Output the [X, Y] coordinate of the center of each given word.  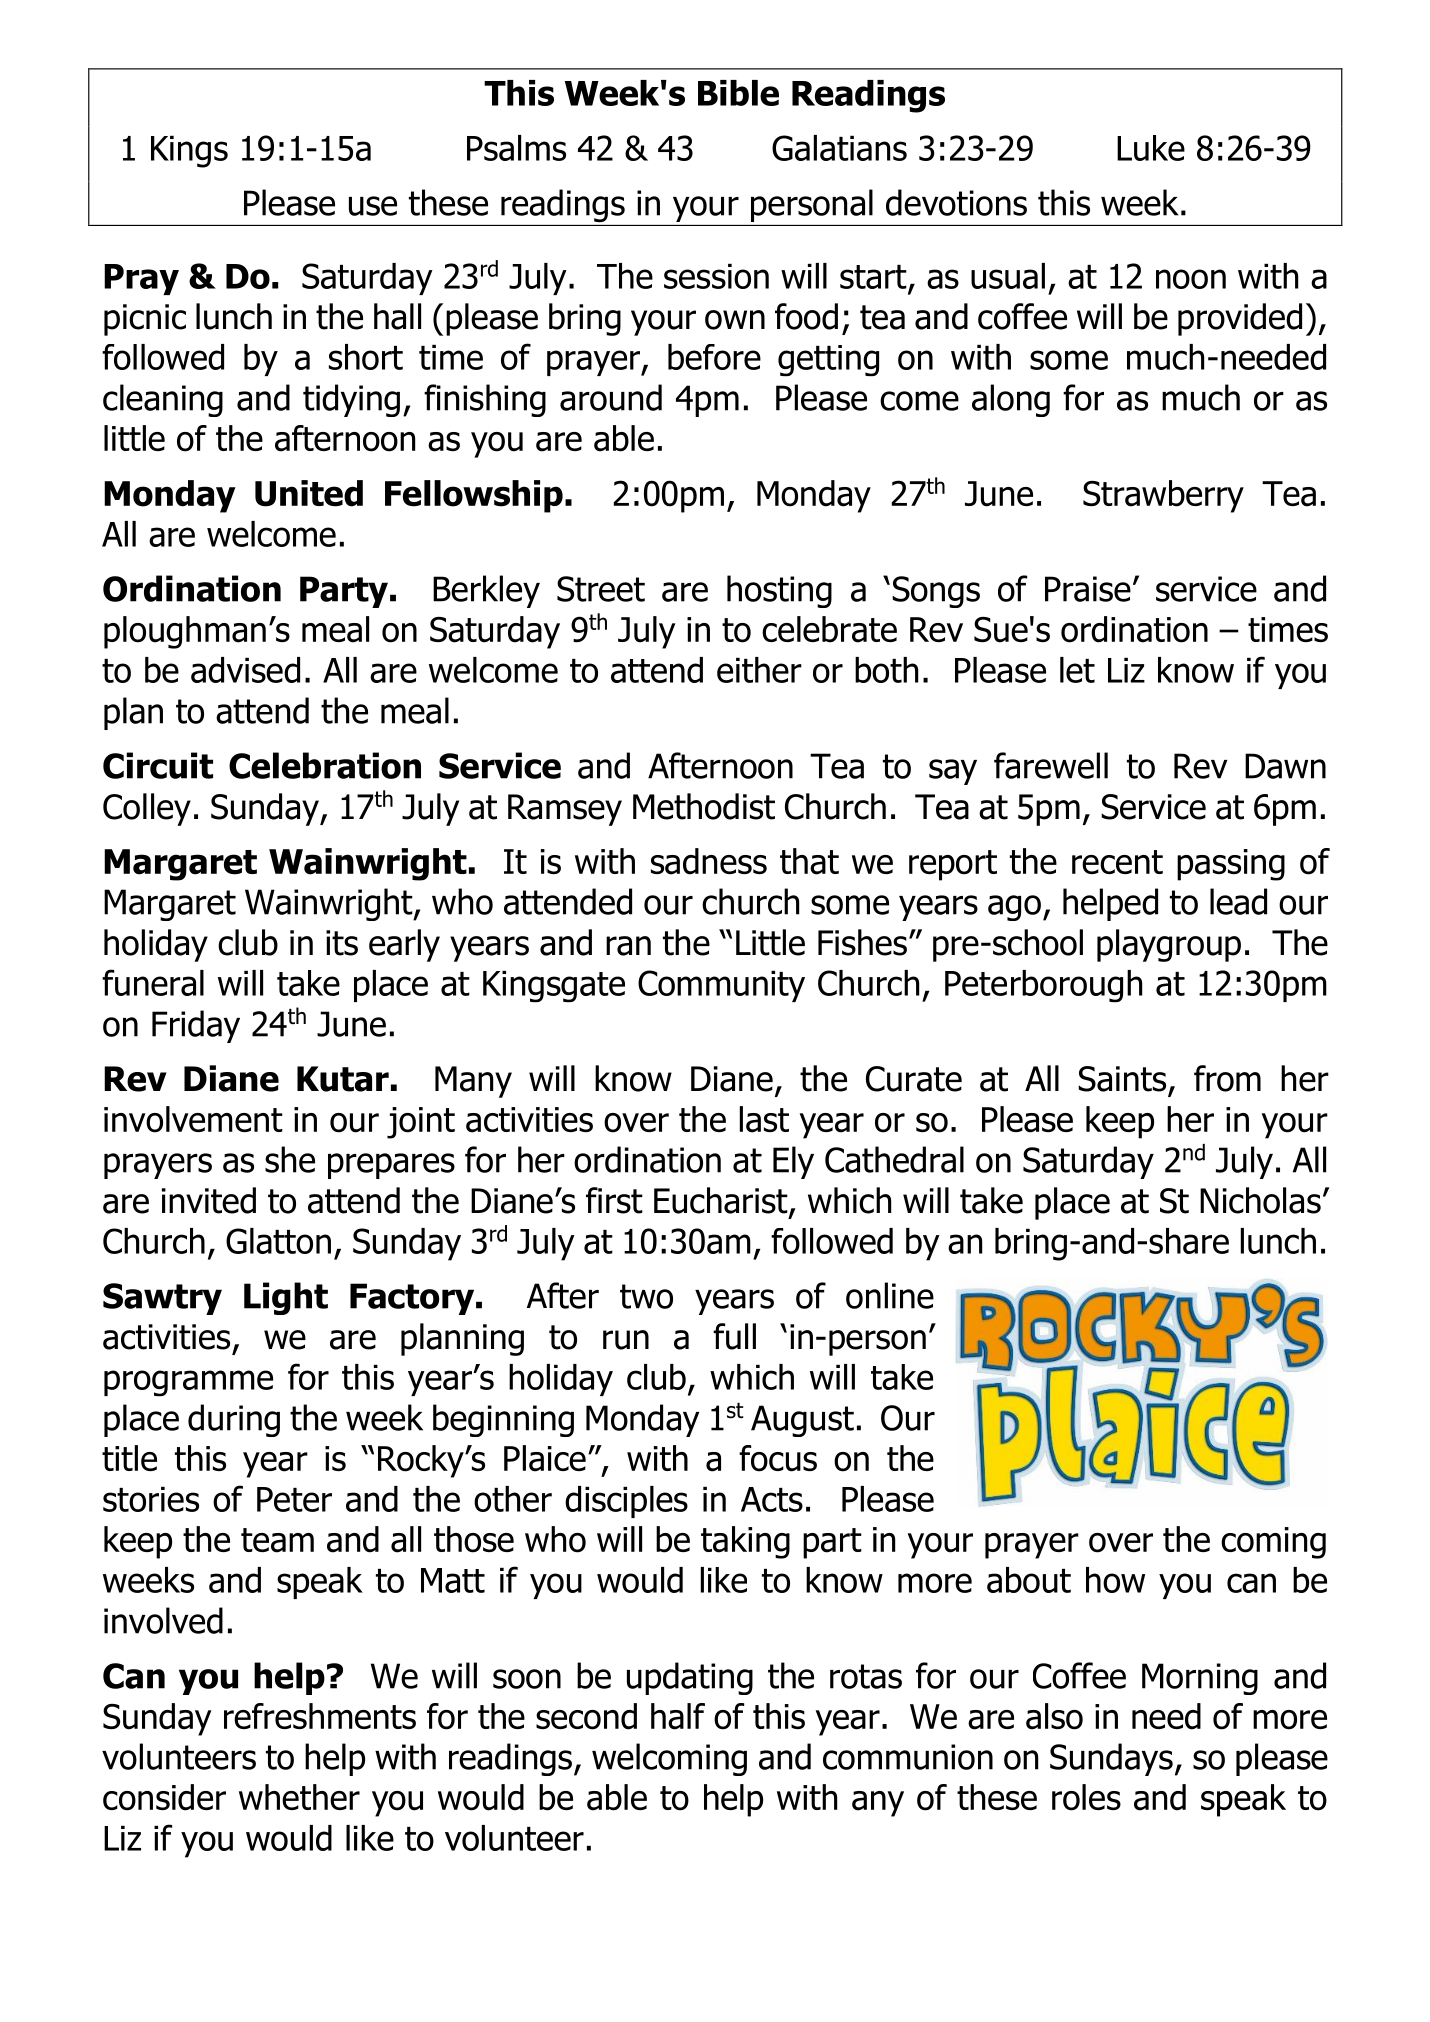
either [759, 670]
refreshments [320, 1716]
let [1077, 670]
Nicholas [1260, 1200]
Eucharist [722, 1201]
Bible [738, 93]
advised [245, 670]
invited [209, 1200]
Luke [1151, 148]
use [373, 206]
